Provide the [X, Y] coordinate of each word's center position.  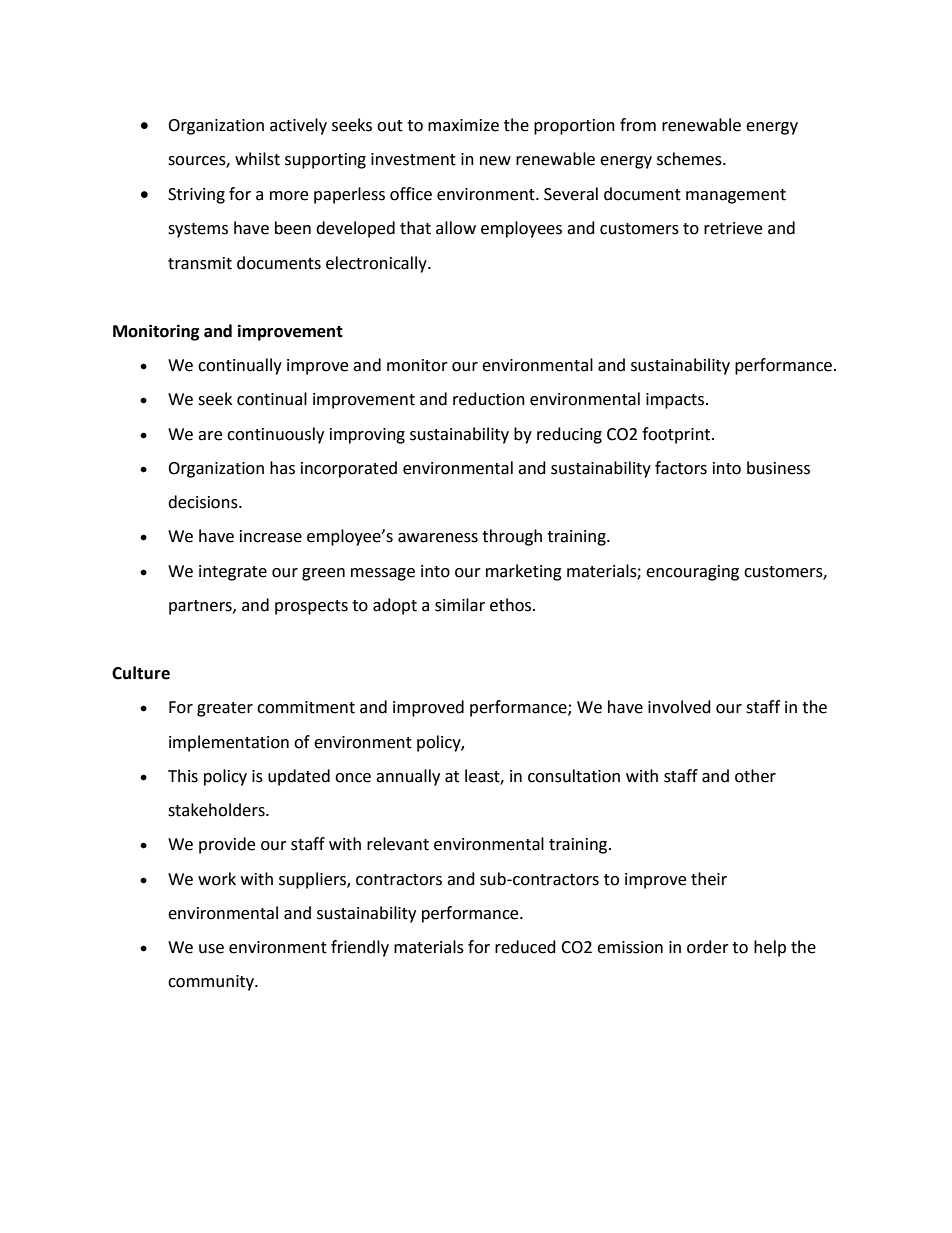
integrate [233, 573]
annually [408, 777]
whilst [257, 159]
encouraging [692, 573]
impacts [676, 401]
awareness [438, 538]
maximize [463, 125]
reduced [525, 947]
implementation [229, 743]
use [211, 949]
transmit [200, 263]
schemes [690, 159]
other [755, 776]
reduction [489, 399]
